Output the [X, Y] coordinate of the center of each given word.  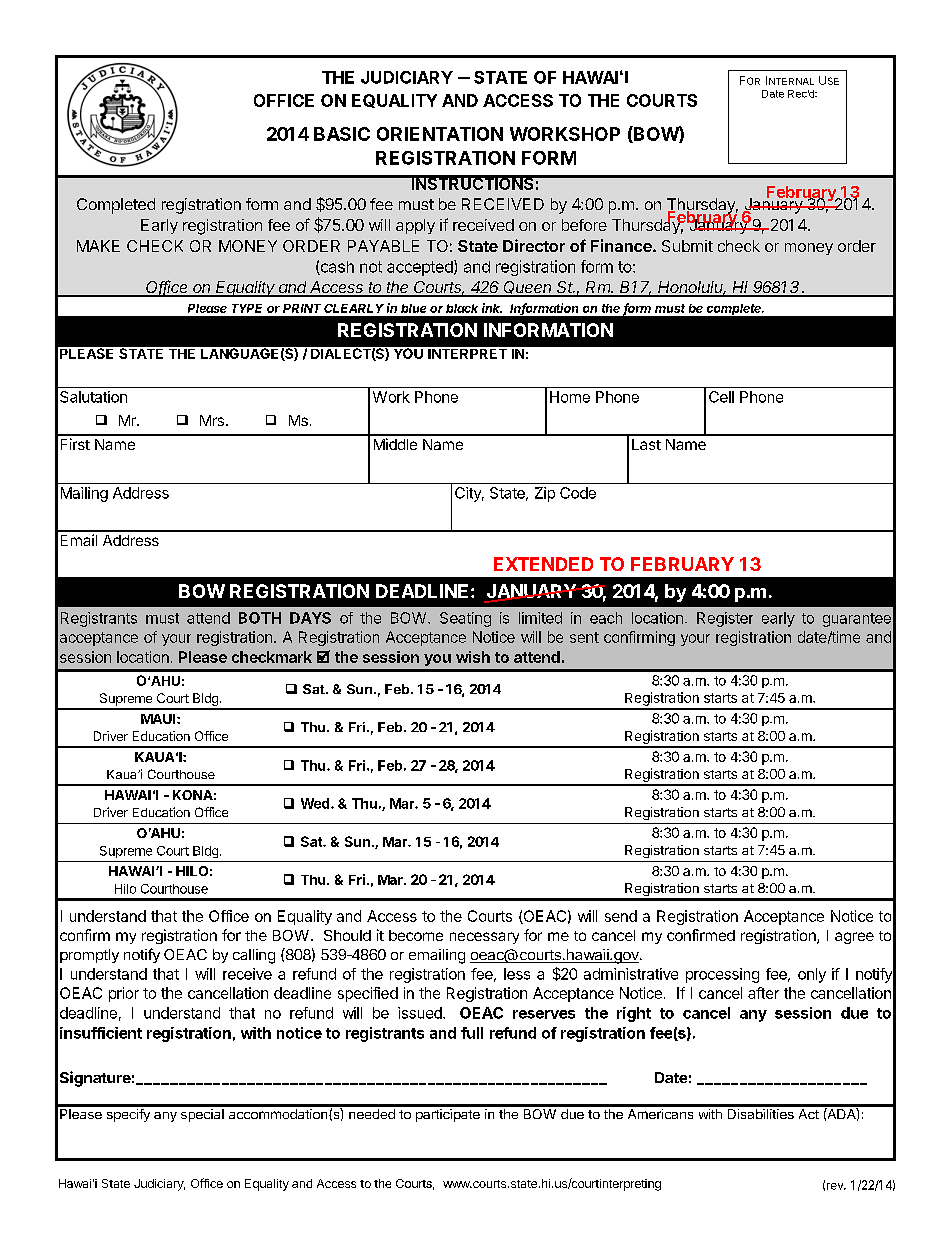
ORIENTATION [440, 134]
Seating [465, 619]
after [763, 993]
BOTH [260, 618]
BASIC [342, 134]
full [472, 1033]
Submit [687, 246]
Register [725, 619]
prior [124, 994]
